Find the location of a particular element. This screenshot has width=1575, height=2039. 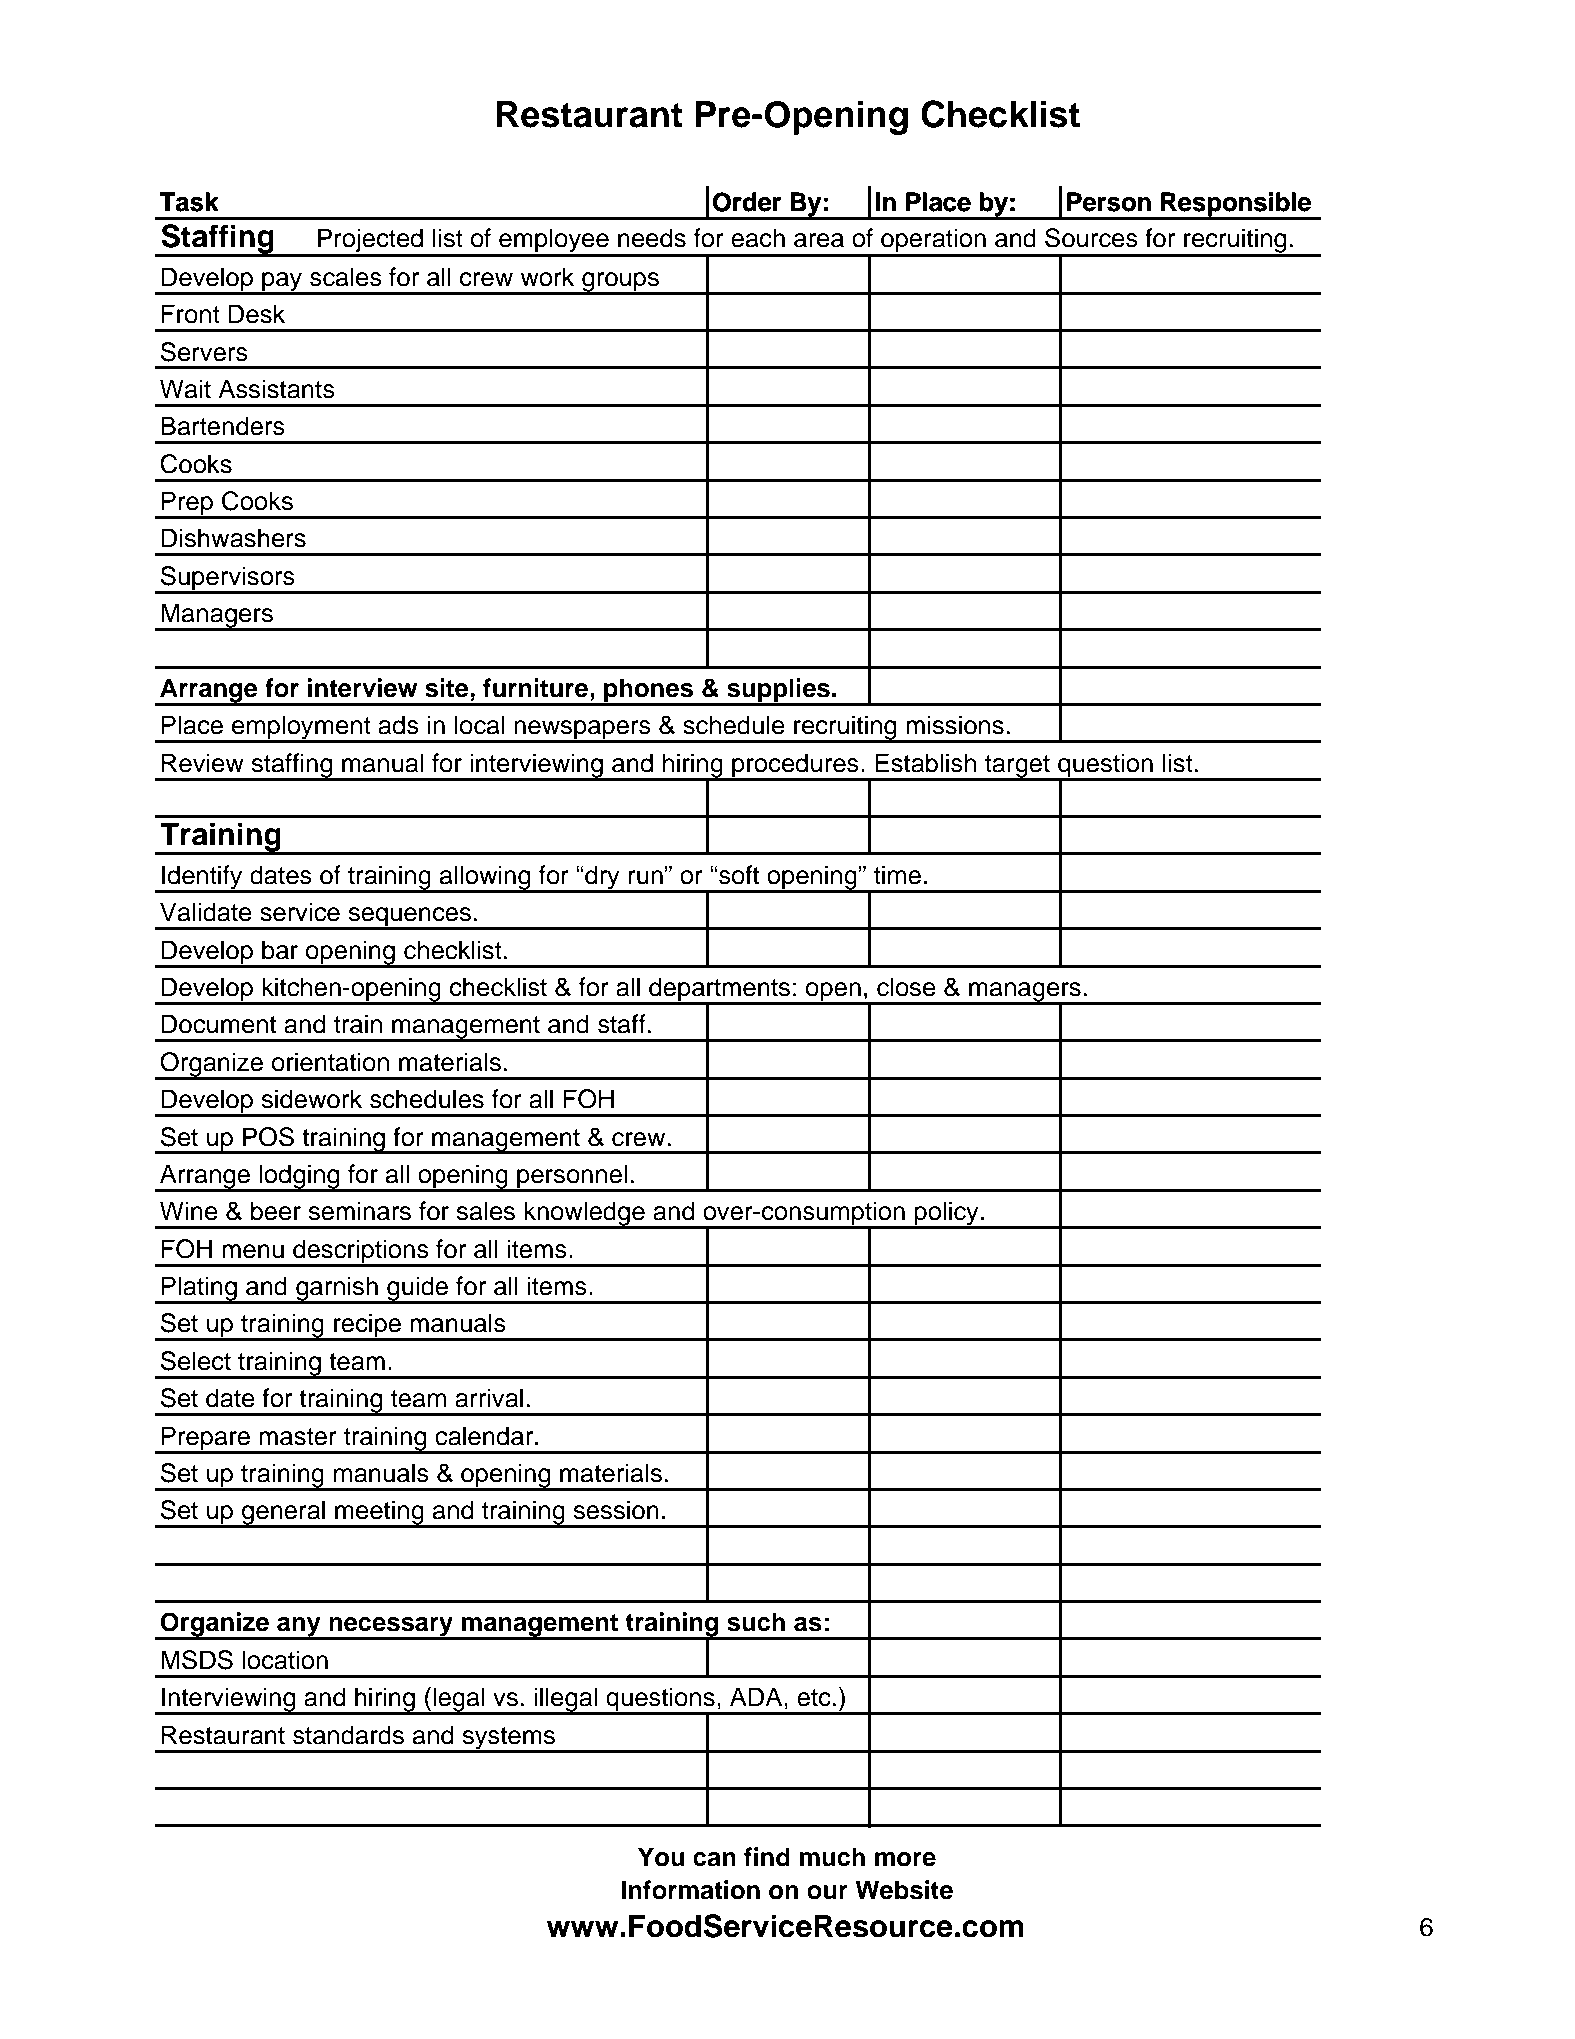

newspapers is located at coordinates (582, 731).
